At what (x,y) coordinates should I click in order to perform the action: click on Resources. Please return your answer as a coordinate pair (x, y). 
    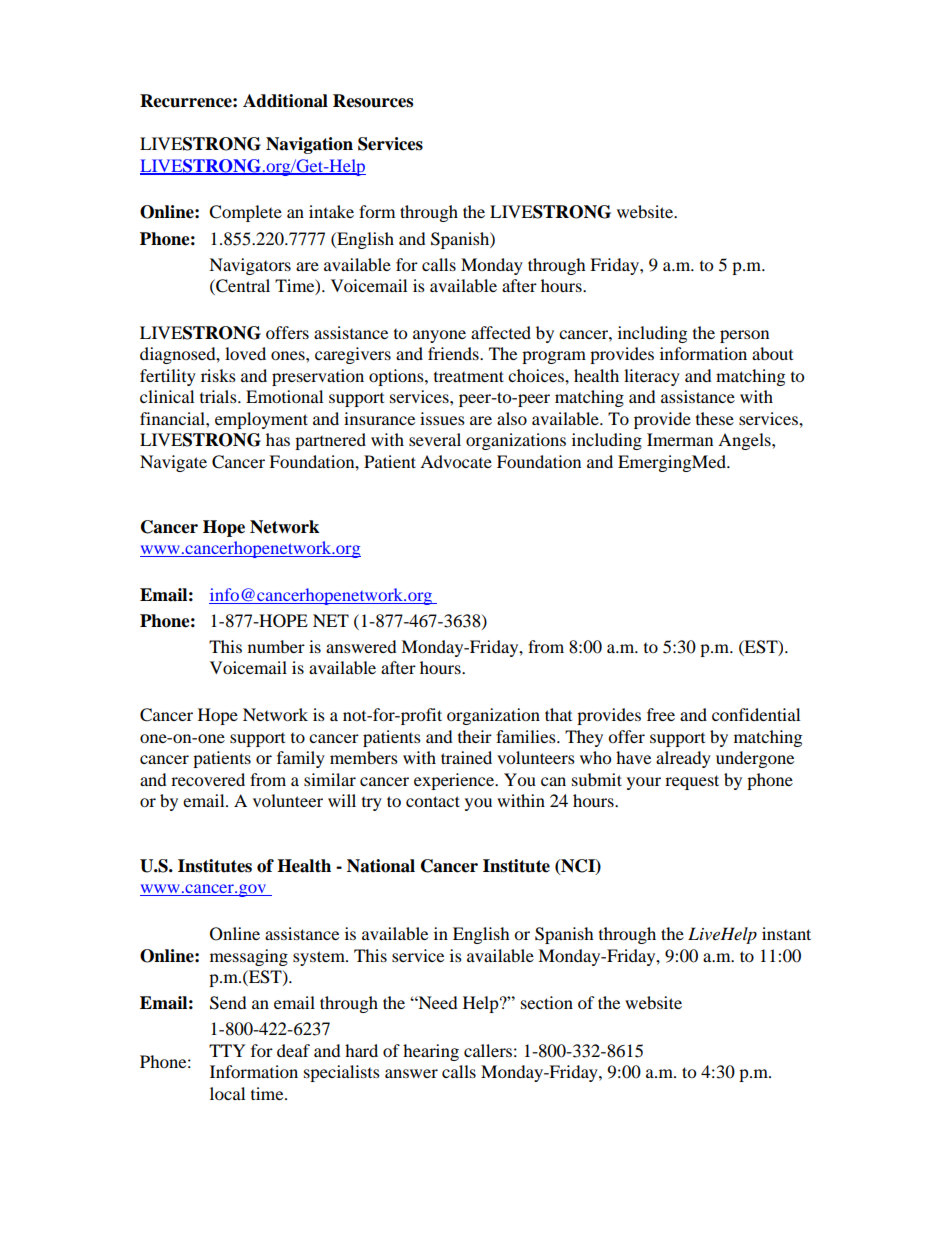
    Looking at the image, I should click on (373, 101).
